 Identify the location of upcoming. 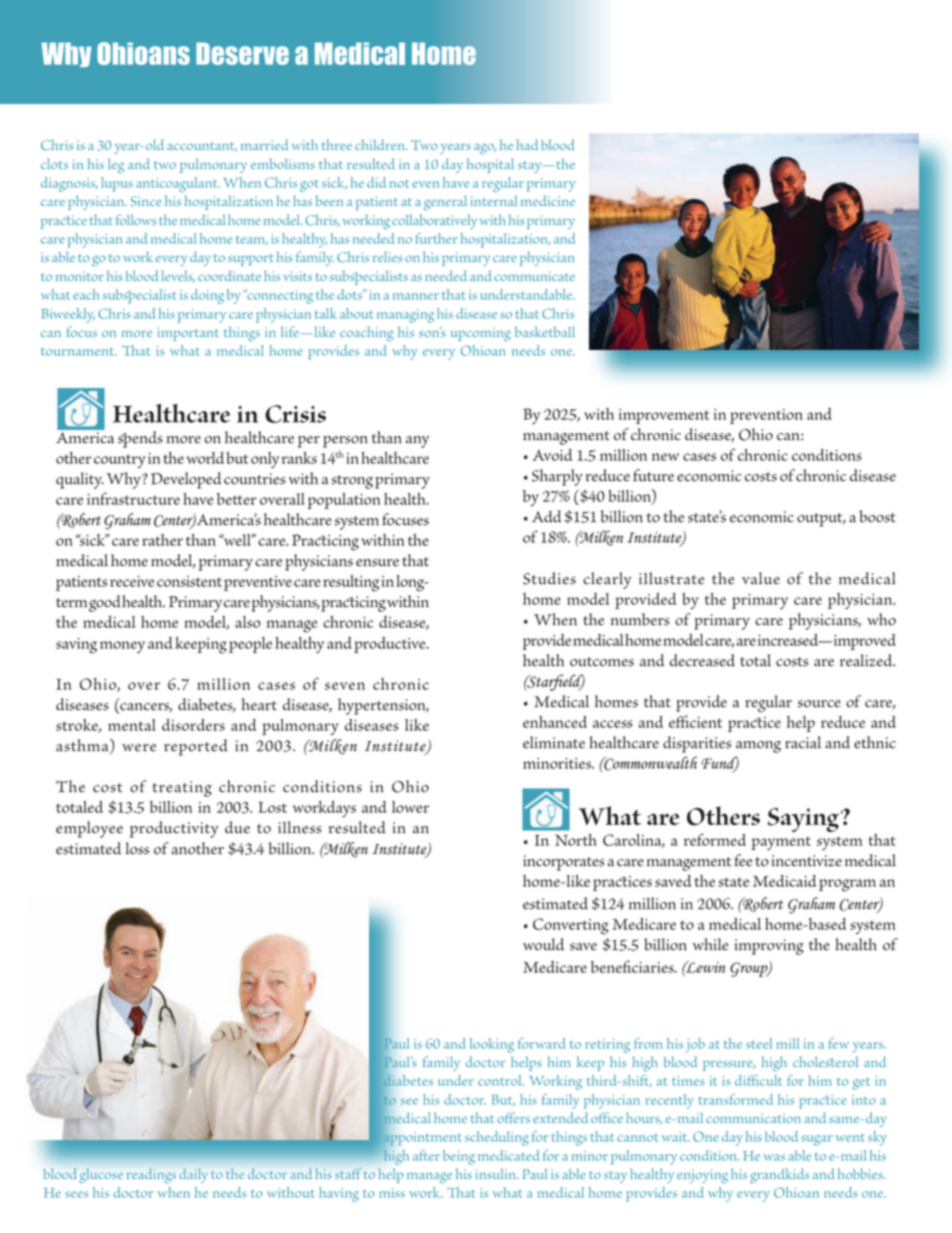
(481, 334).
